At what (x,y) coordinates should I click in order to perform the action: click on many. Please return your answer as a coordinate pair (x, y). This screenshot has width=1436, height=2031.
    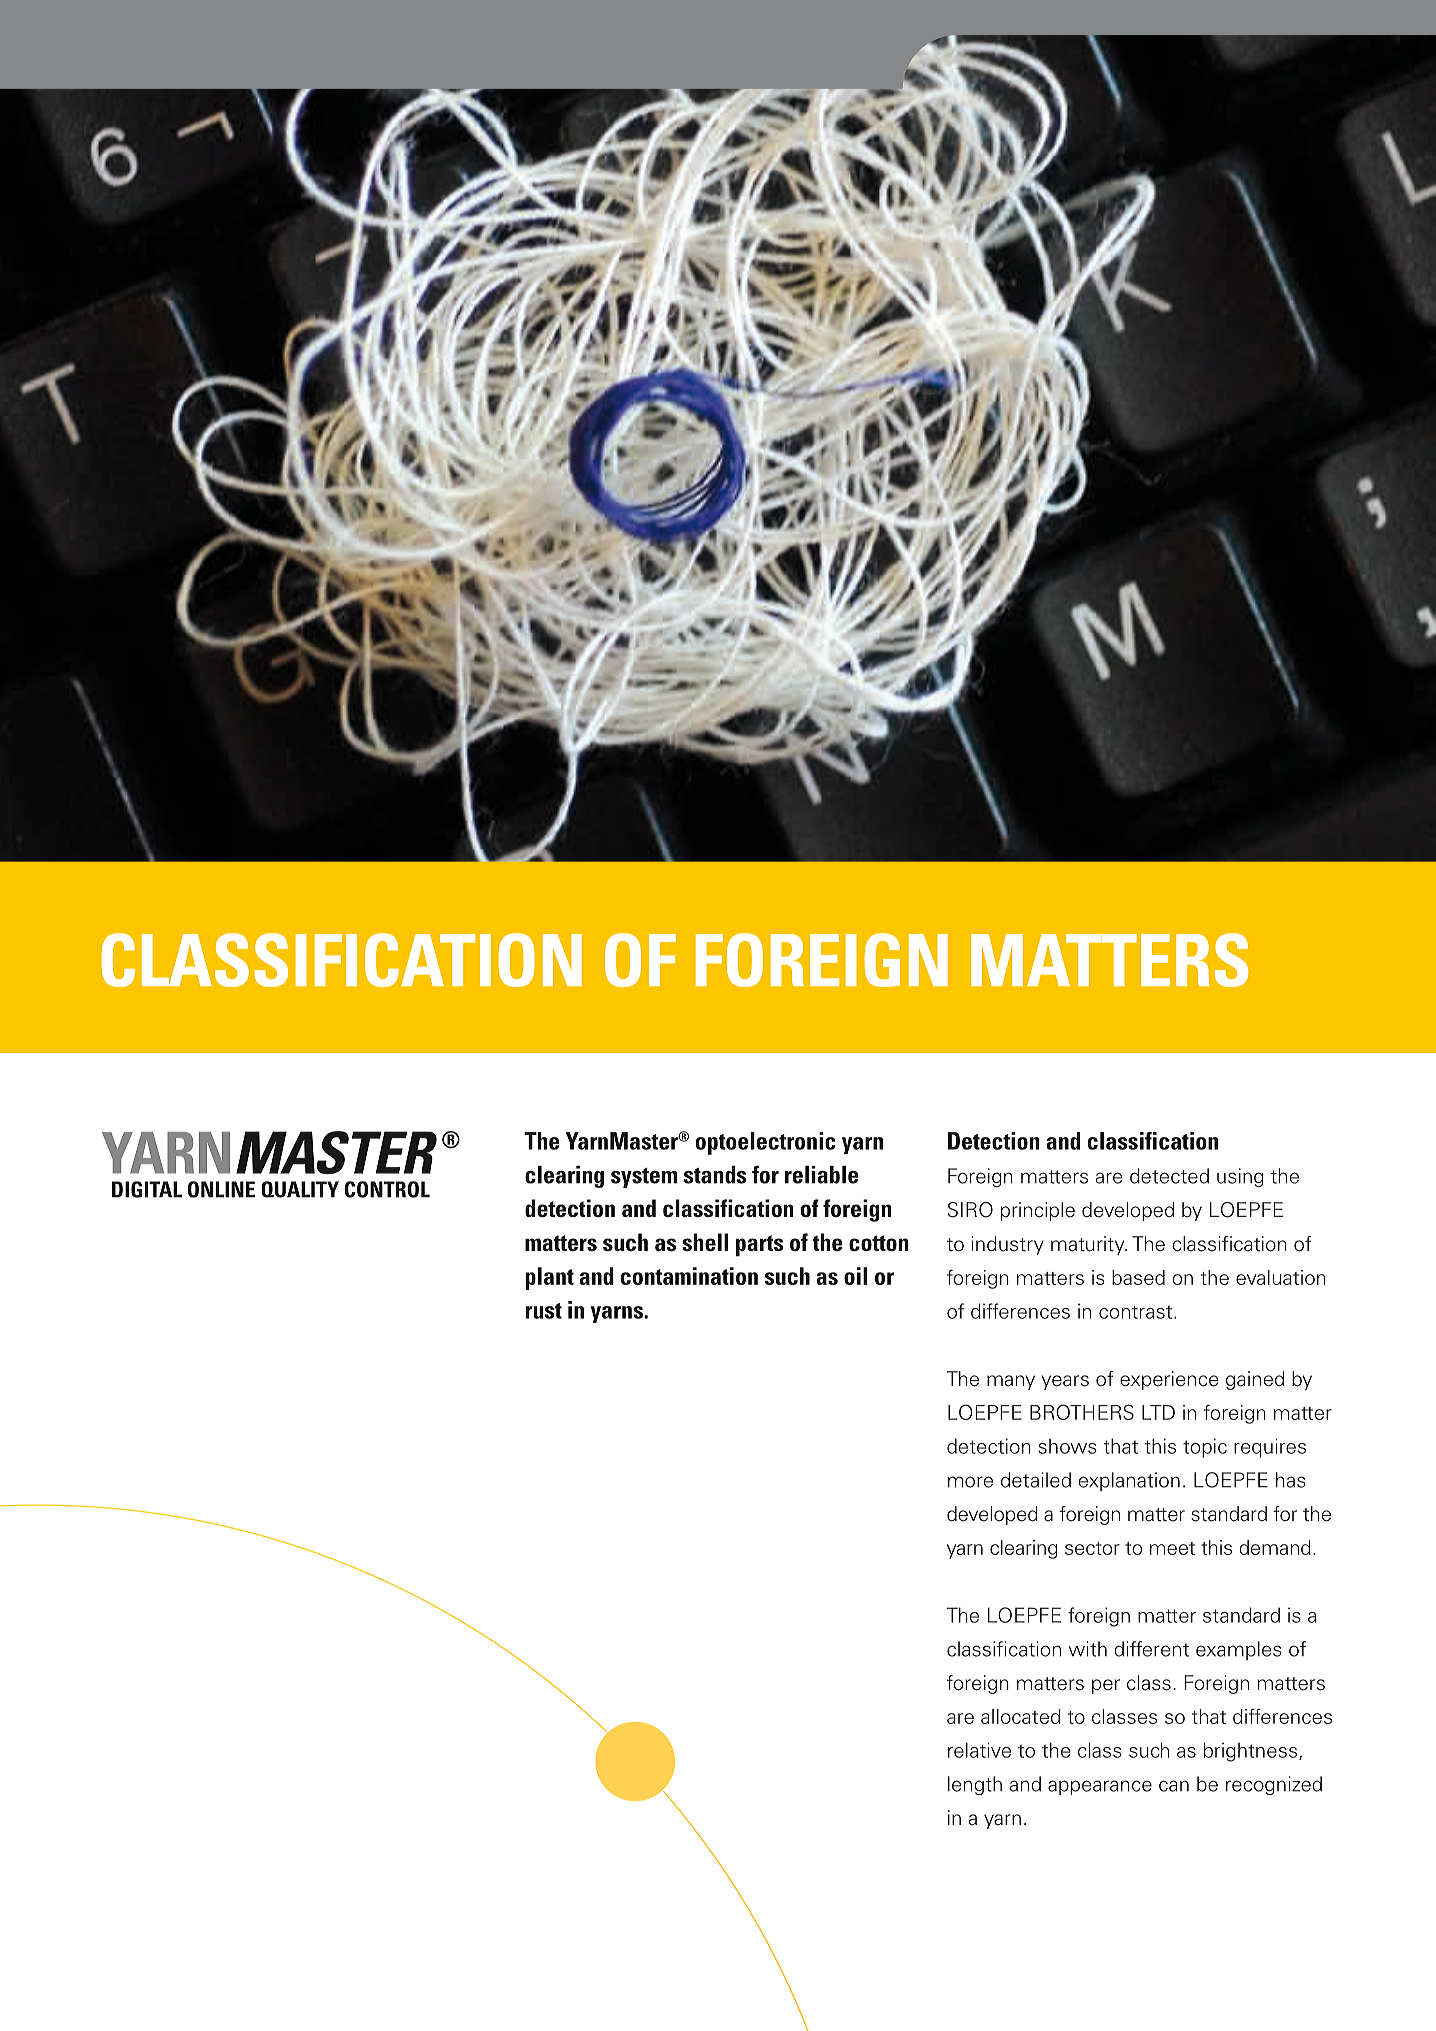
    Looking at the image, I should click on (1011, 1382).
